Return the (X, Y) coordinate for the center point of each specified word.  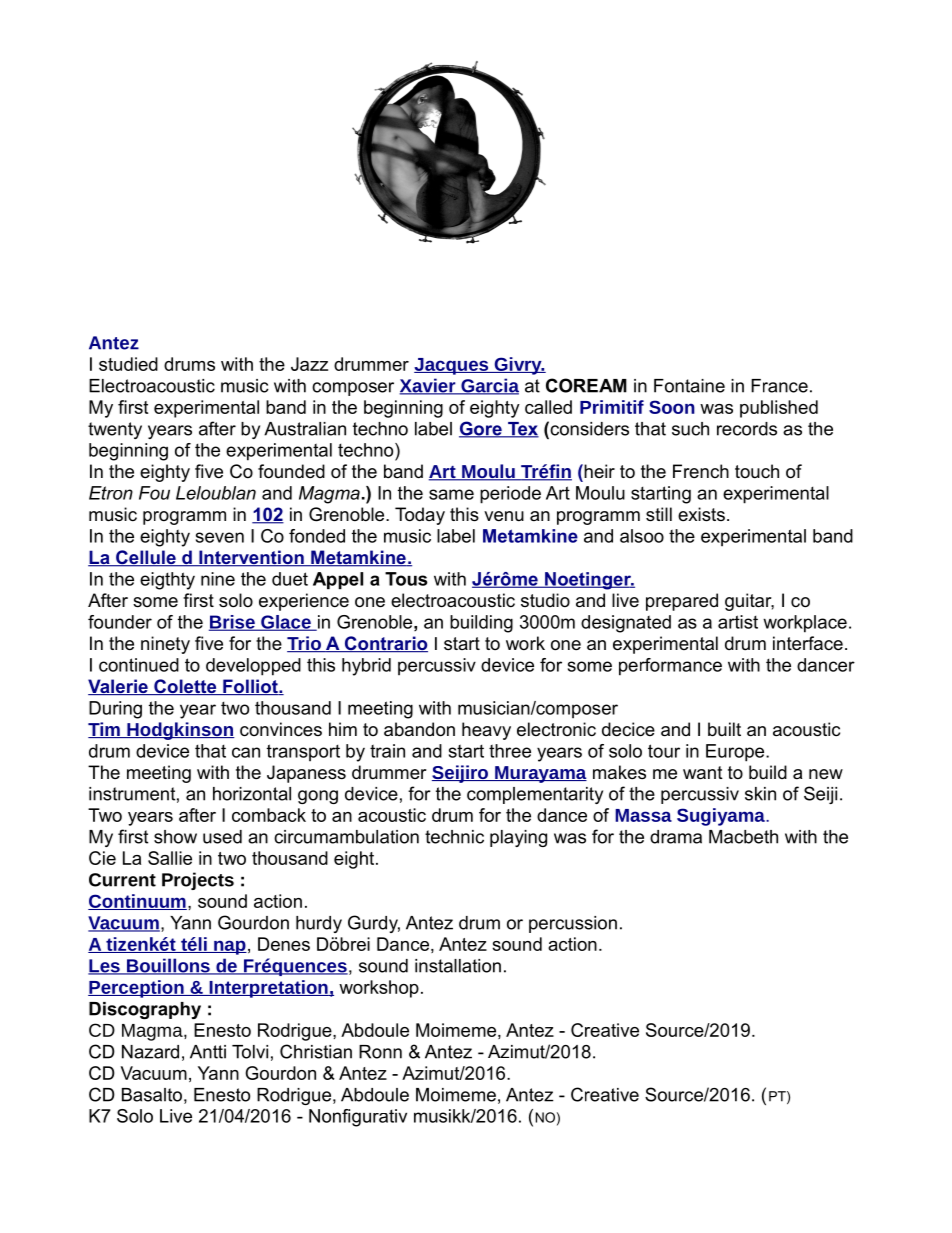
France (779, 386)
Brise (233, 623)
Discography (145, 1010)
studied (128, 364)
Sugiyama (722, 817)
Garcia (489, 386)
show (175, 837)
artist (738, 622)
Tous (406, 579)
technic (454, 837)
